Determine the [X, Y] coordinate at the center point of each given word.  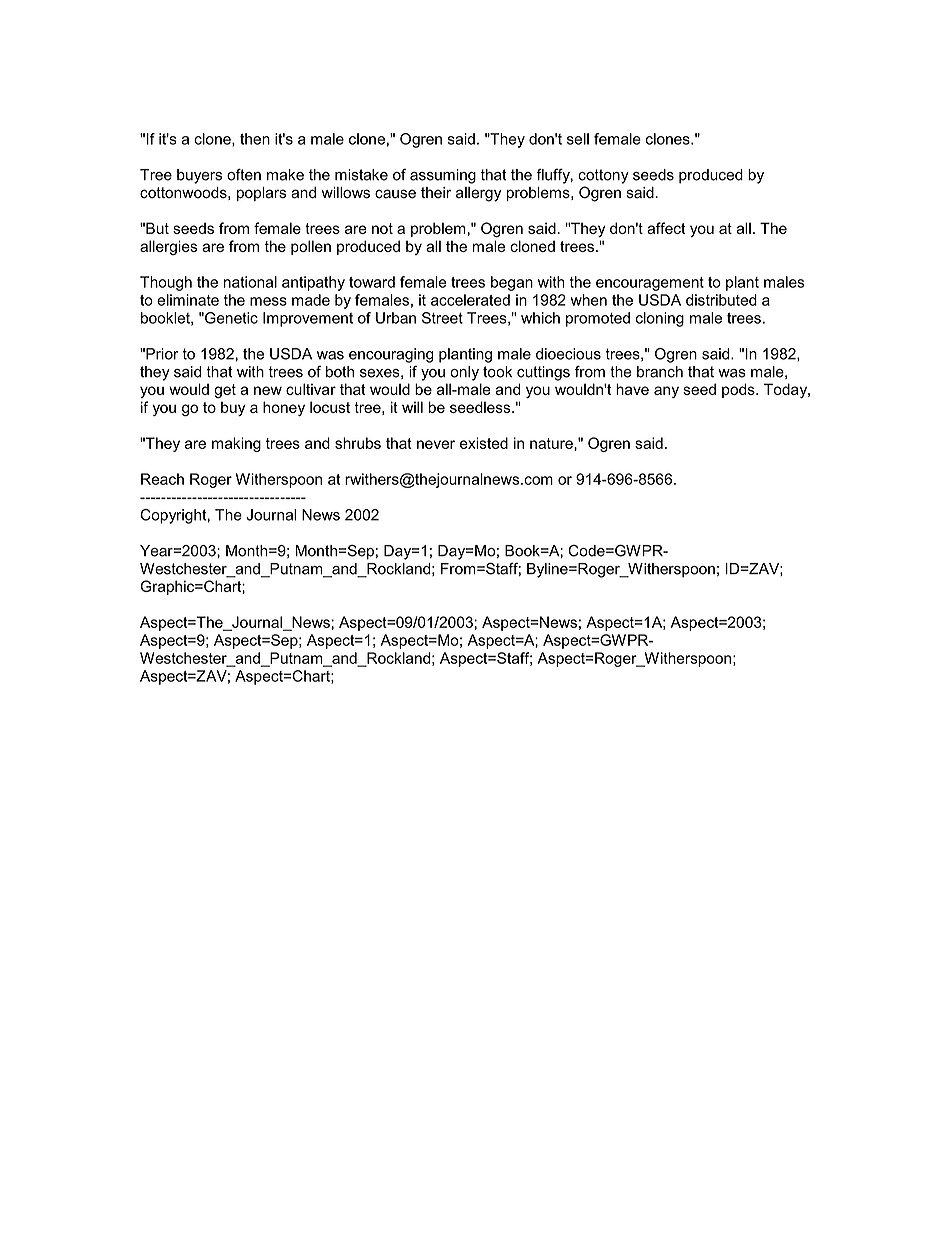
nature [552, 443]
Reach [162, 479]
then [255, 139]
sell [578, 139]
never [436, 444]
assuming [443, 176]
